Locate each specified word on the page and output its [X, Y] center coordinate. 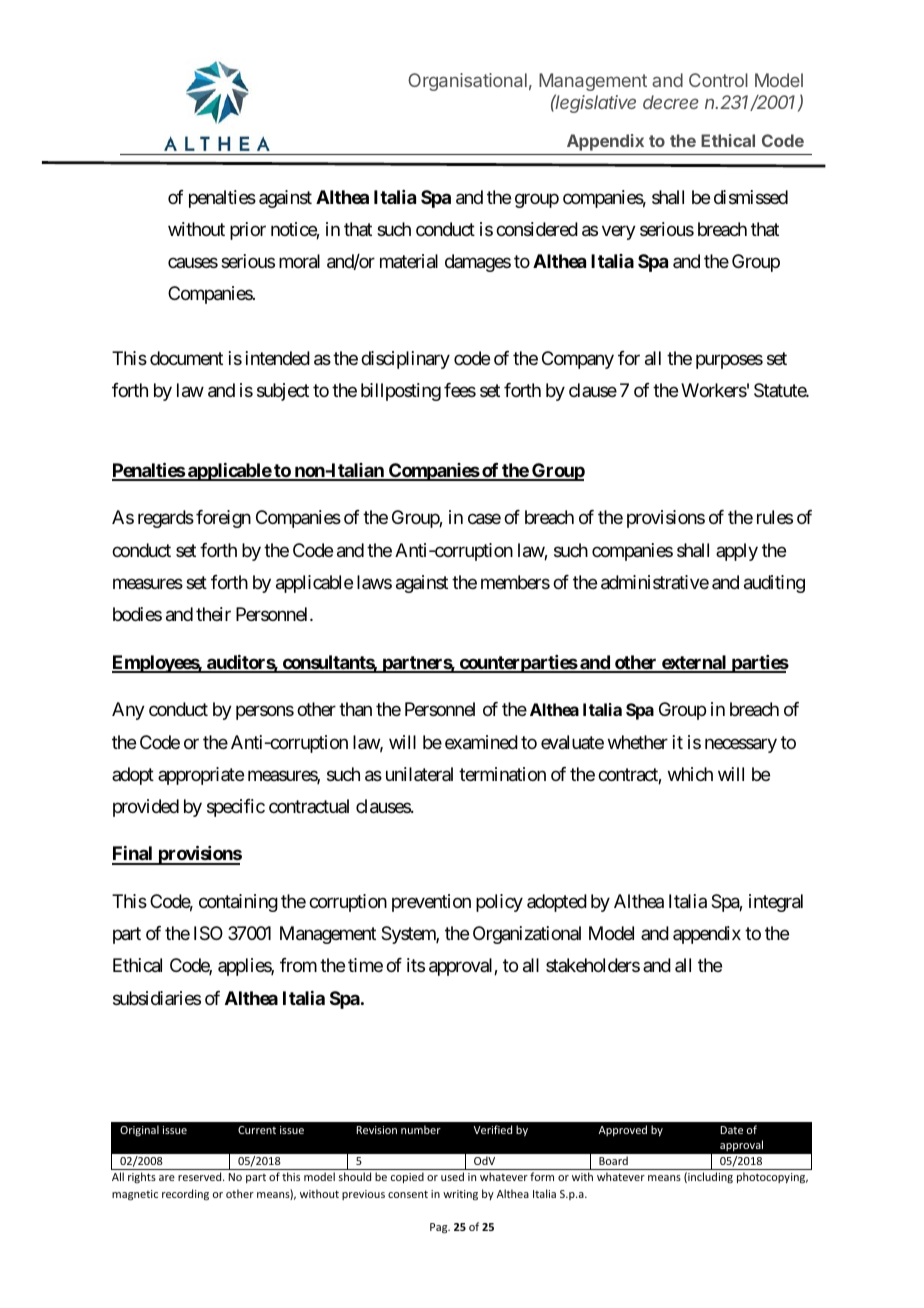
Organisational [467, 82]
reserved [201, 1176]
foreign [223, 519]
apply [737, 552]
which [690, 774]
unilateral [419, 774]
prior [248, 231]
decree [671, 102]
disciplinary [405, 360]
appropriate [201, 776]
